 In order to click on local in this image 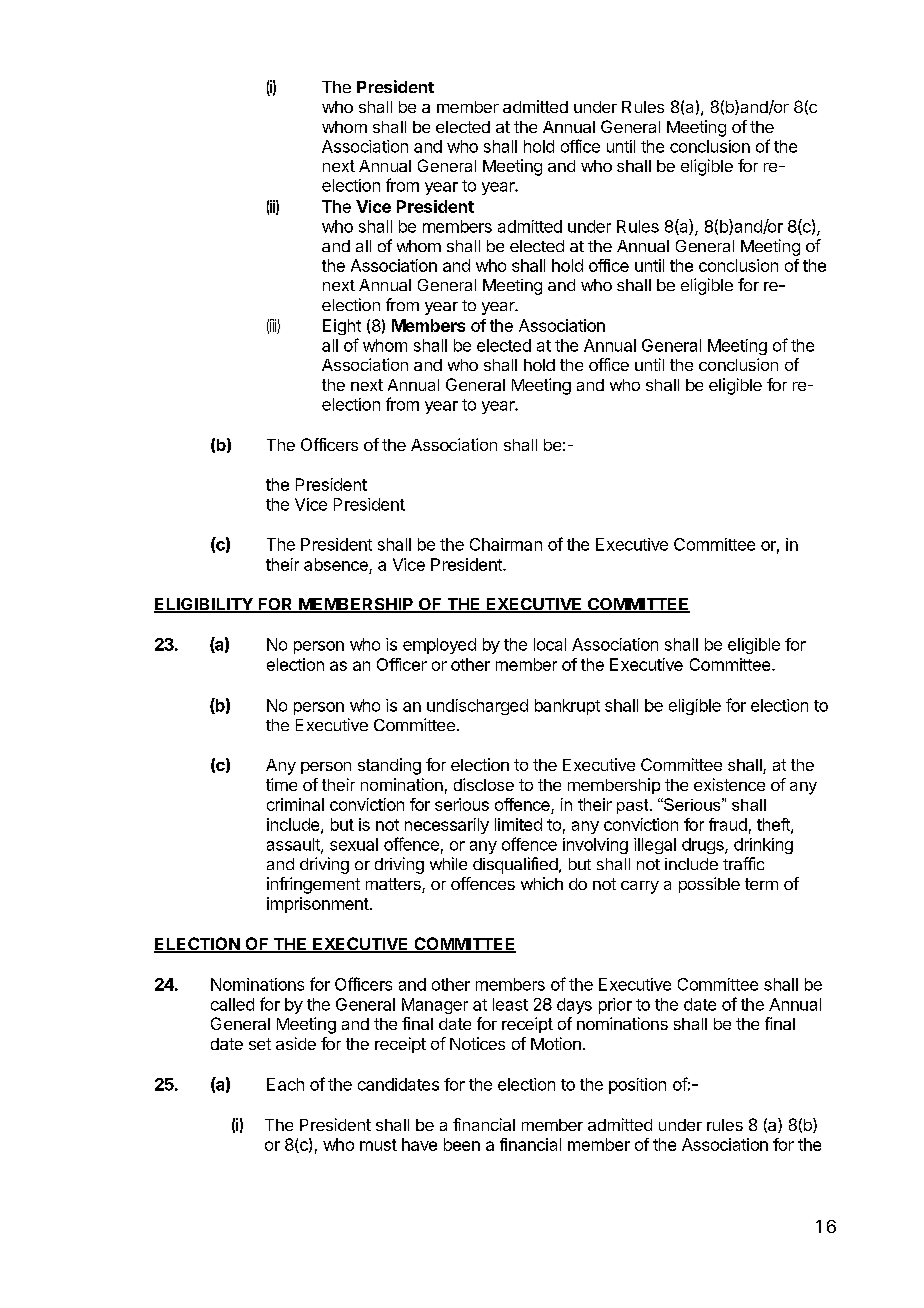, I will do `click(550, 644)`.
